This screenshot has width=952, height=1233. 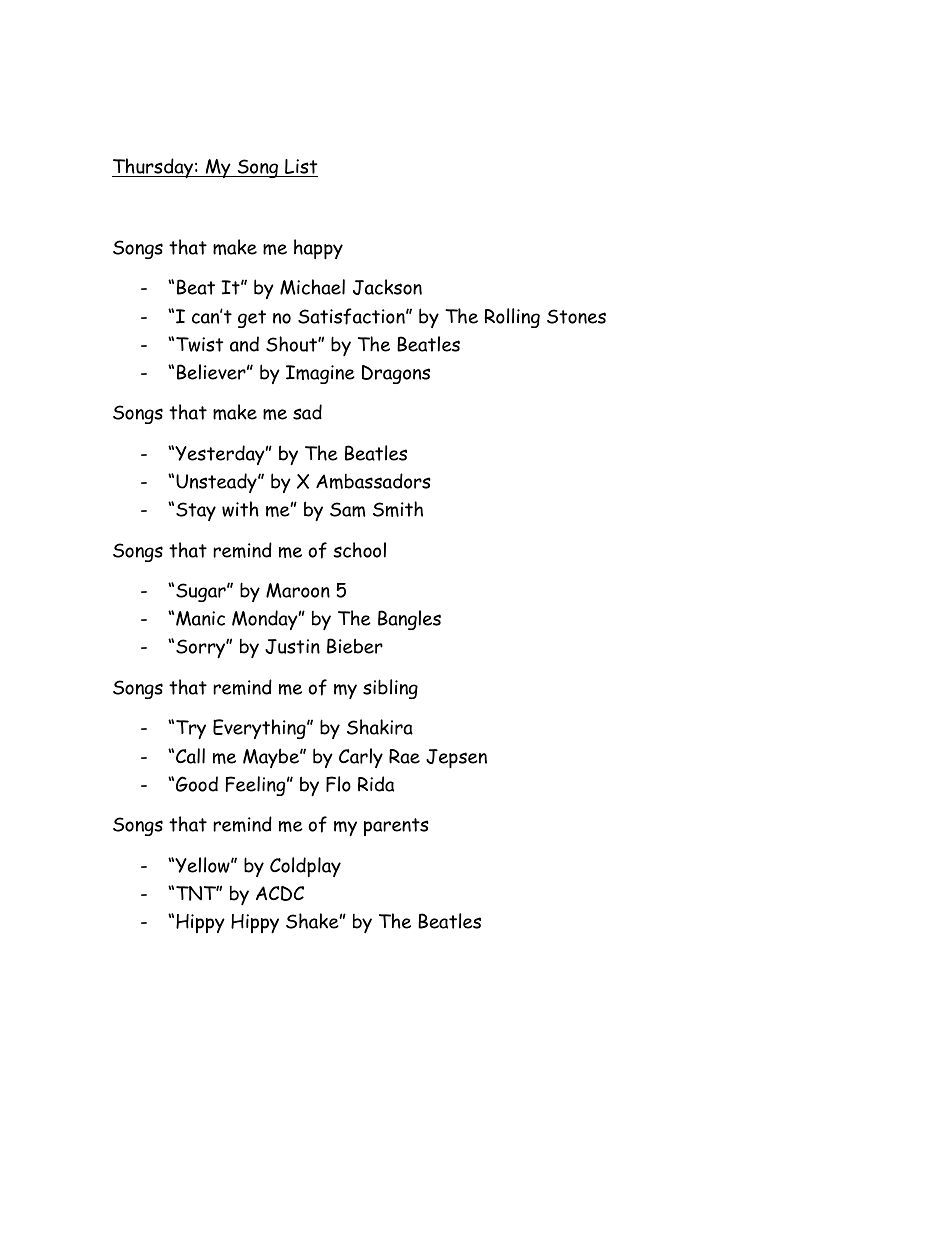 What do you see at coordinates (456, 759) in the screenshot?
I see `Jepsen` at bounding box center [456, 759].
